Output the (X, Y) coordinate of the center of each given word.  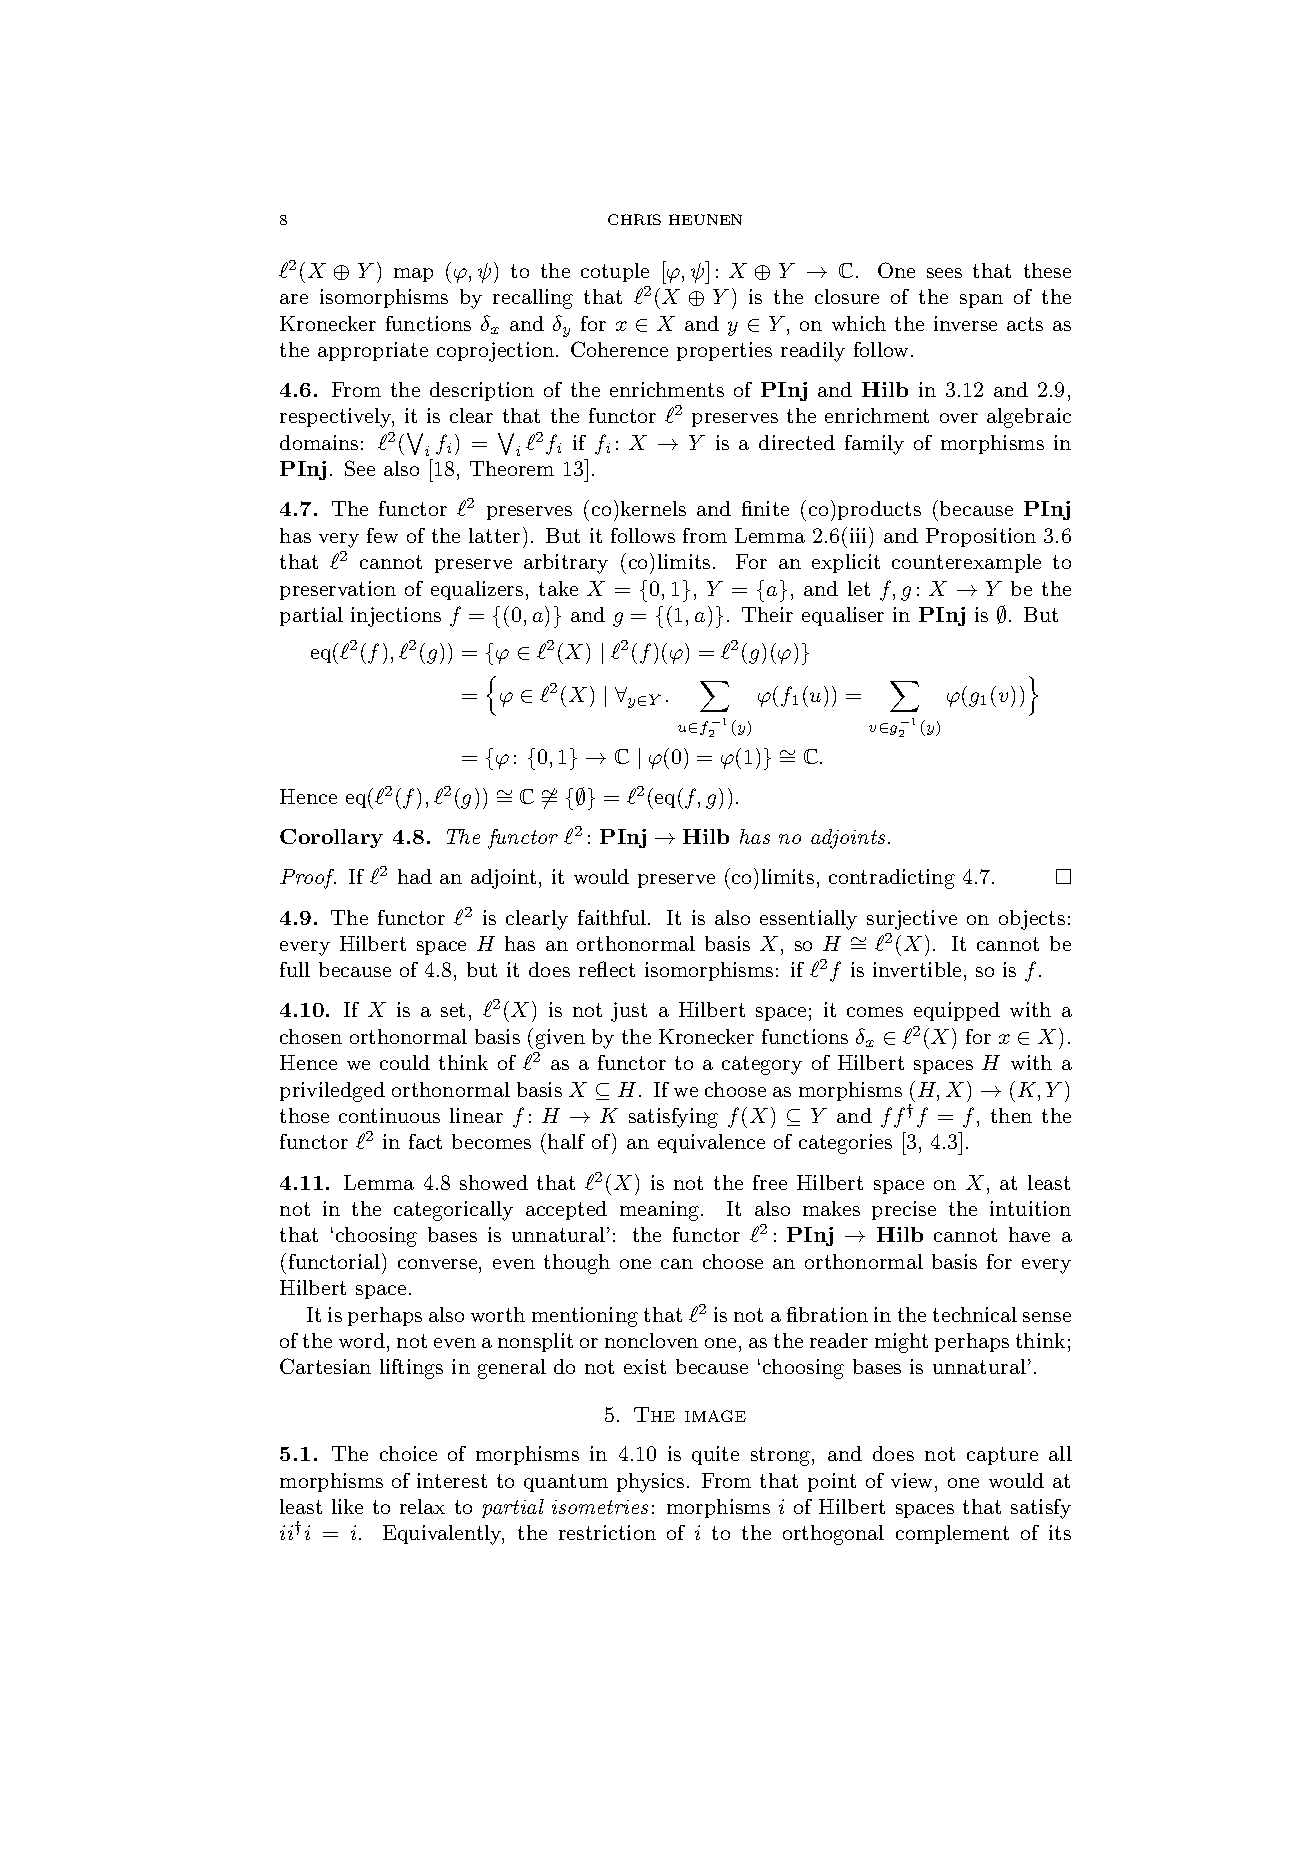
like (347, 1506)
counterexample (966, 563)
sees (944, 273)
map (413, 275)
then (1011, 1115)
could (405, 1062)
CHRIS (634, 219)
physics (650, 1483)
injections (396, 617)
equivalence (711, 1143)
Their (767, 614)
